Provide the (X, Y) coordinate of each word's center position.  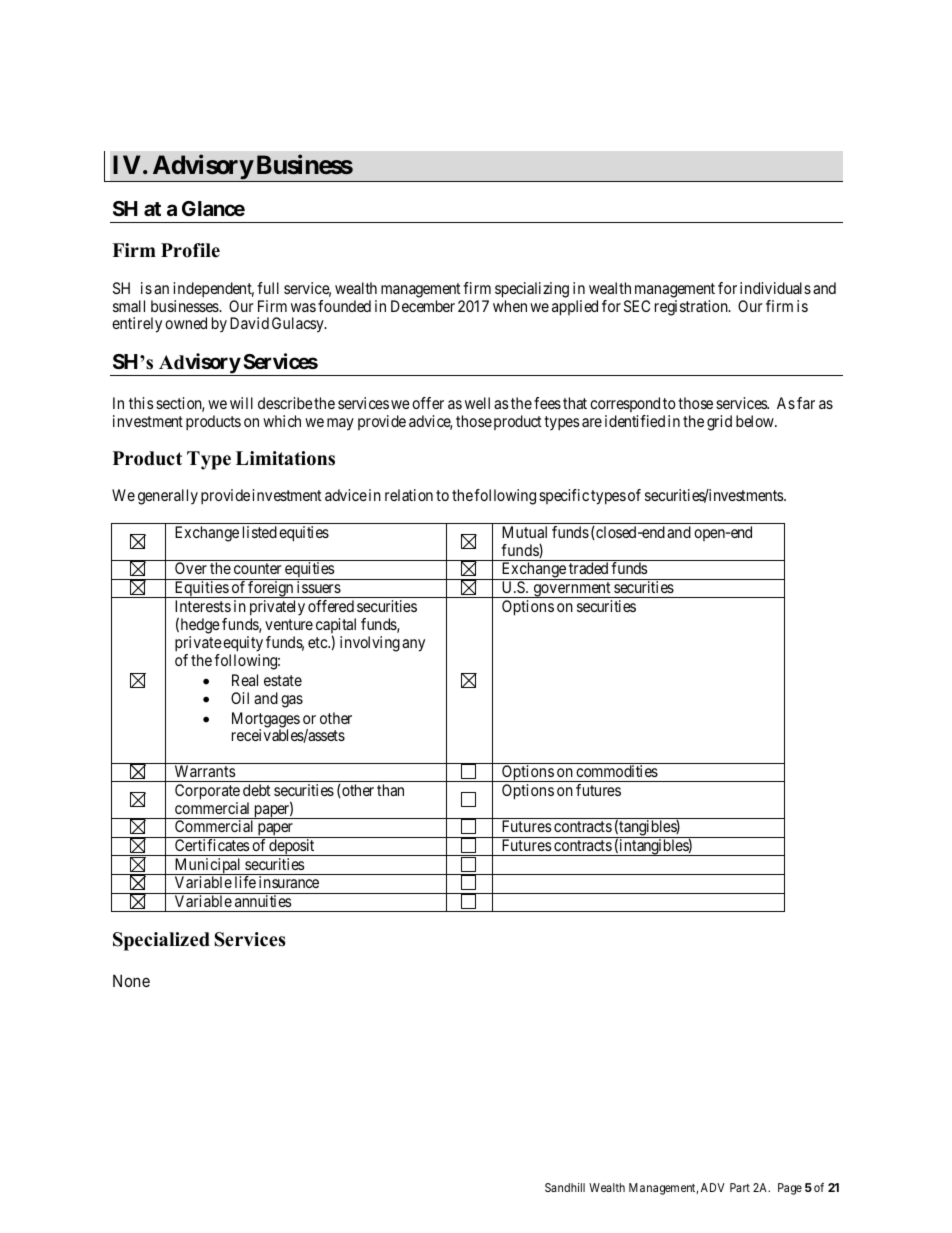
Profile (190, 250)
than (390, 790)
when (510, 306)
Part (740, 1187)
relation (409, 495)
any (413, 645)
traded (588, 568)
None (131, 980)
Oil (240, 698)
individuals (775, 288)
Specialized (161, 941)
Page (790, 1189)
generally (168, 497)
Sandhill (565, 1187)
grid (719, 423)
